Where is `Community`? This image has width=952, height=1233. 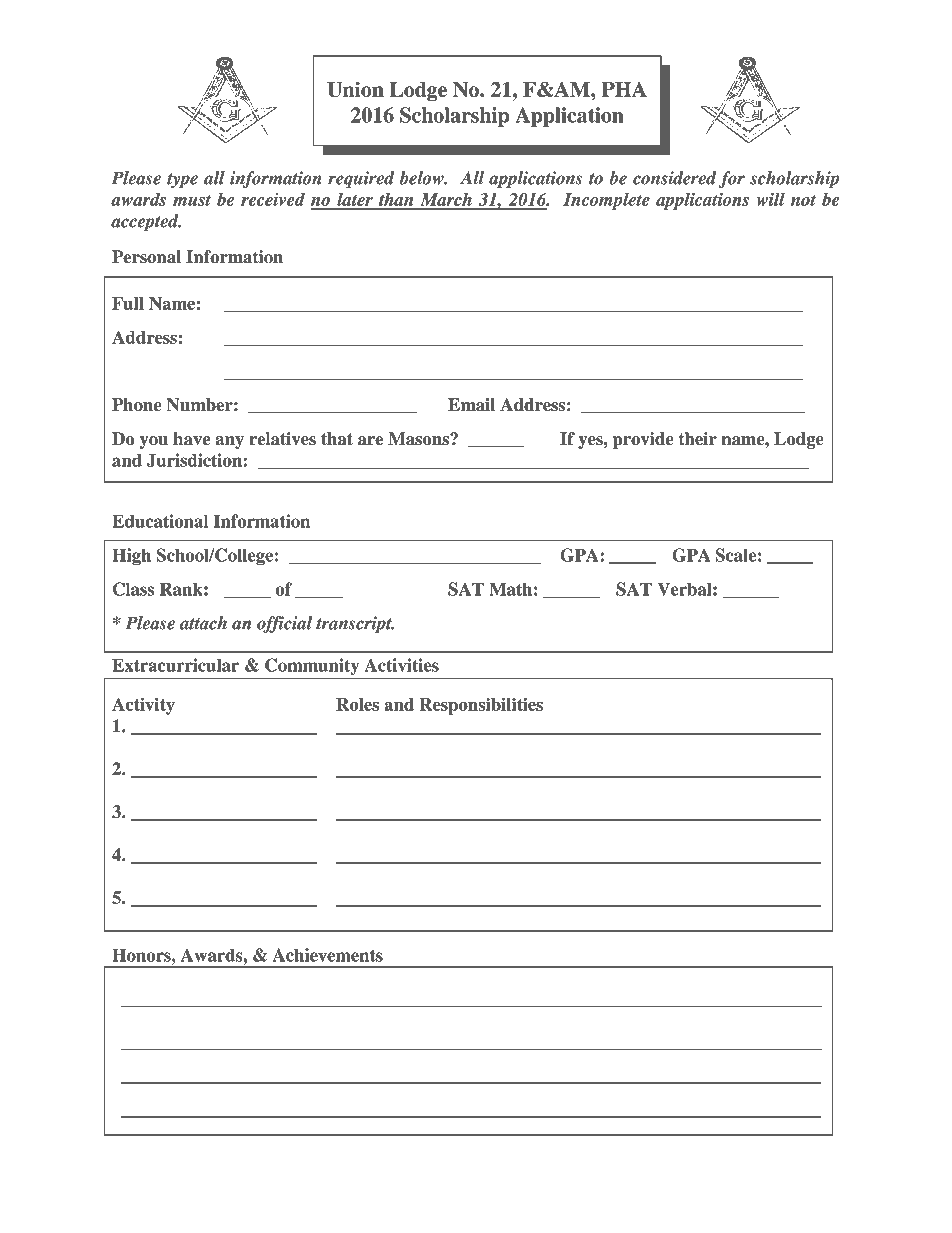
Community is located at coordinates (312, 666).
